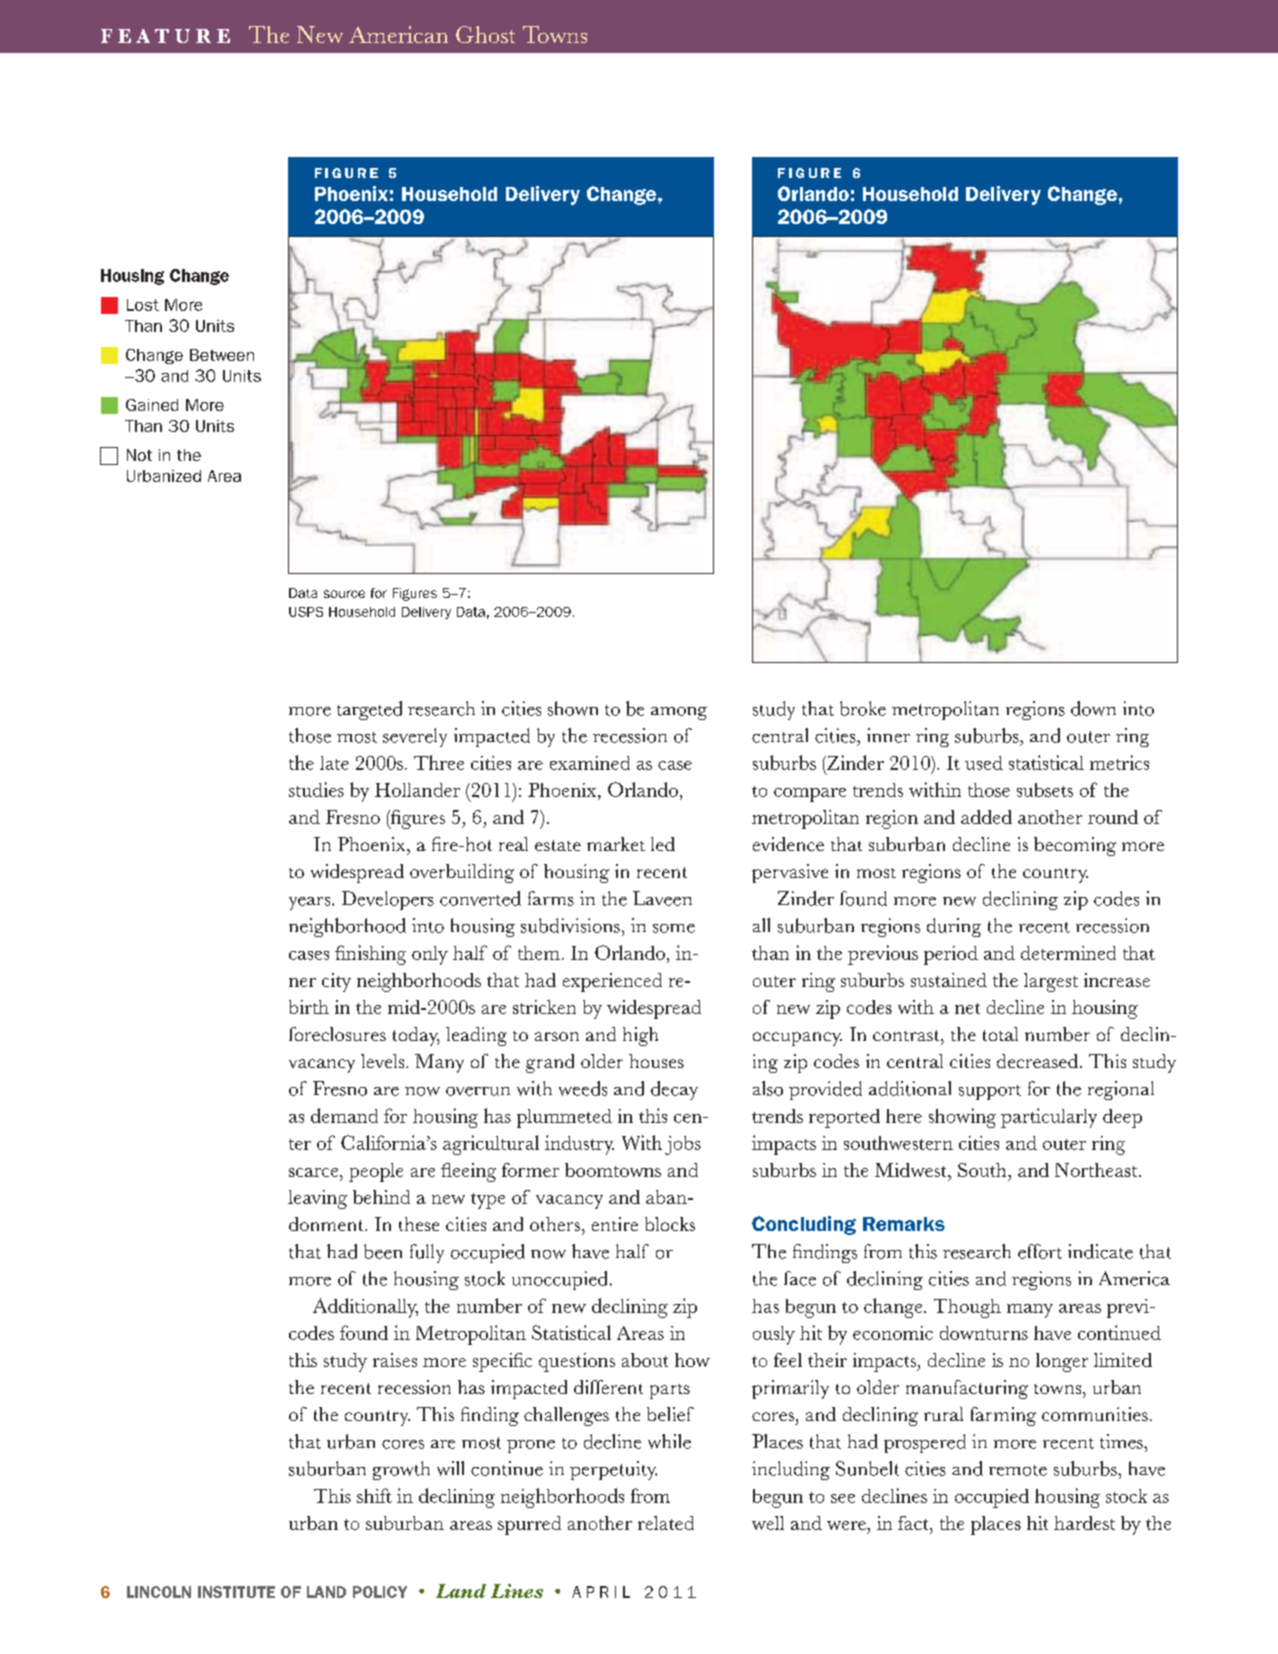 This screenshot has width=1278, height=1654. I want to click on total, so click(1000, 1034).
